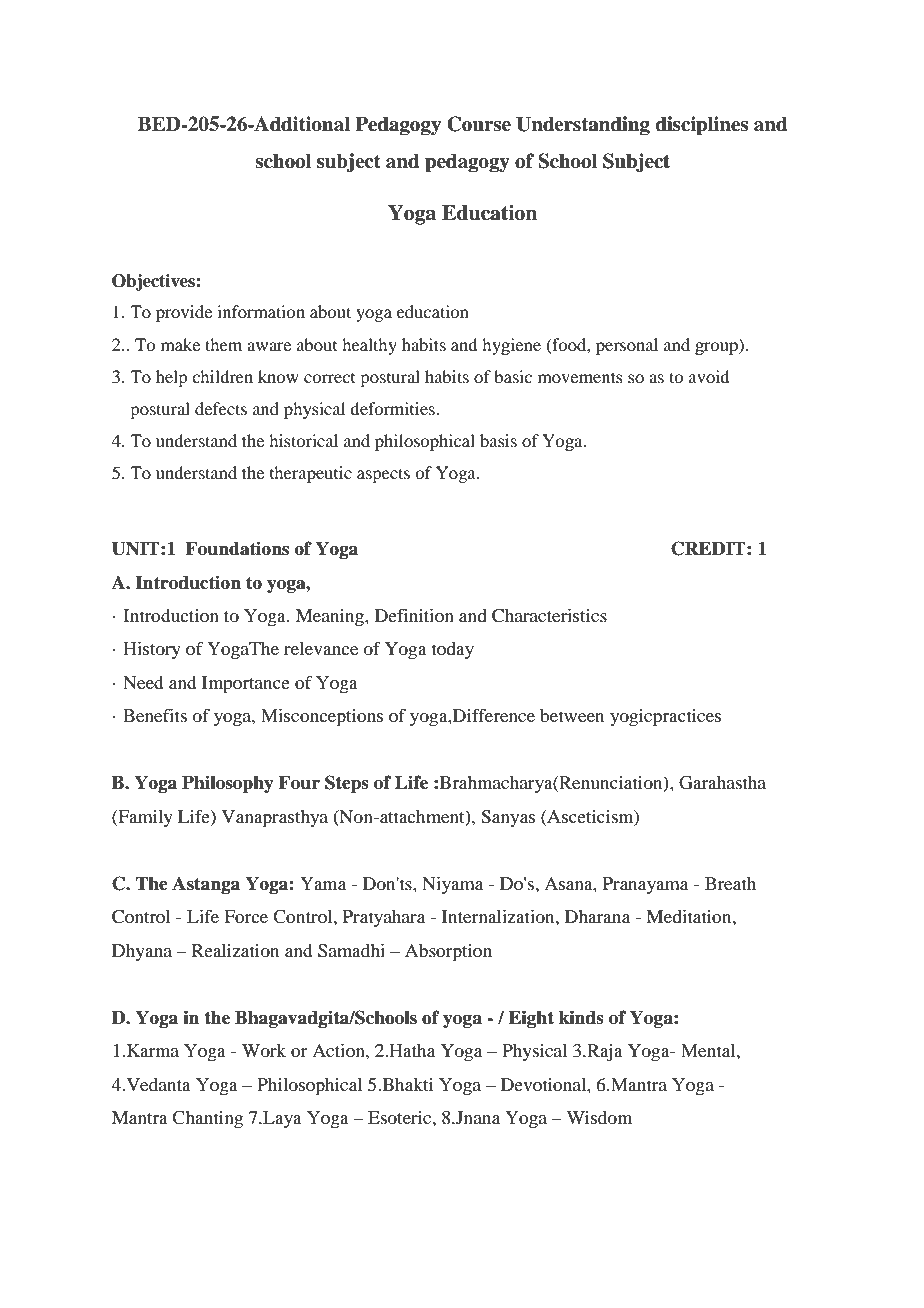 The width and height of the screenshot is (924, 1308). What do you see at coordinates (701, 126) in the screenshot?
I see `disciplines` at bounding box center [701, 126].
